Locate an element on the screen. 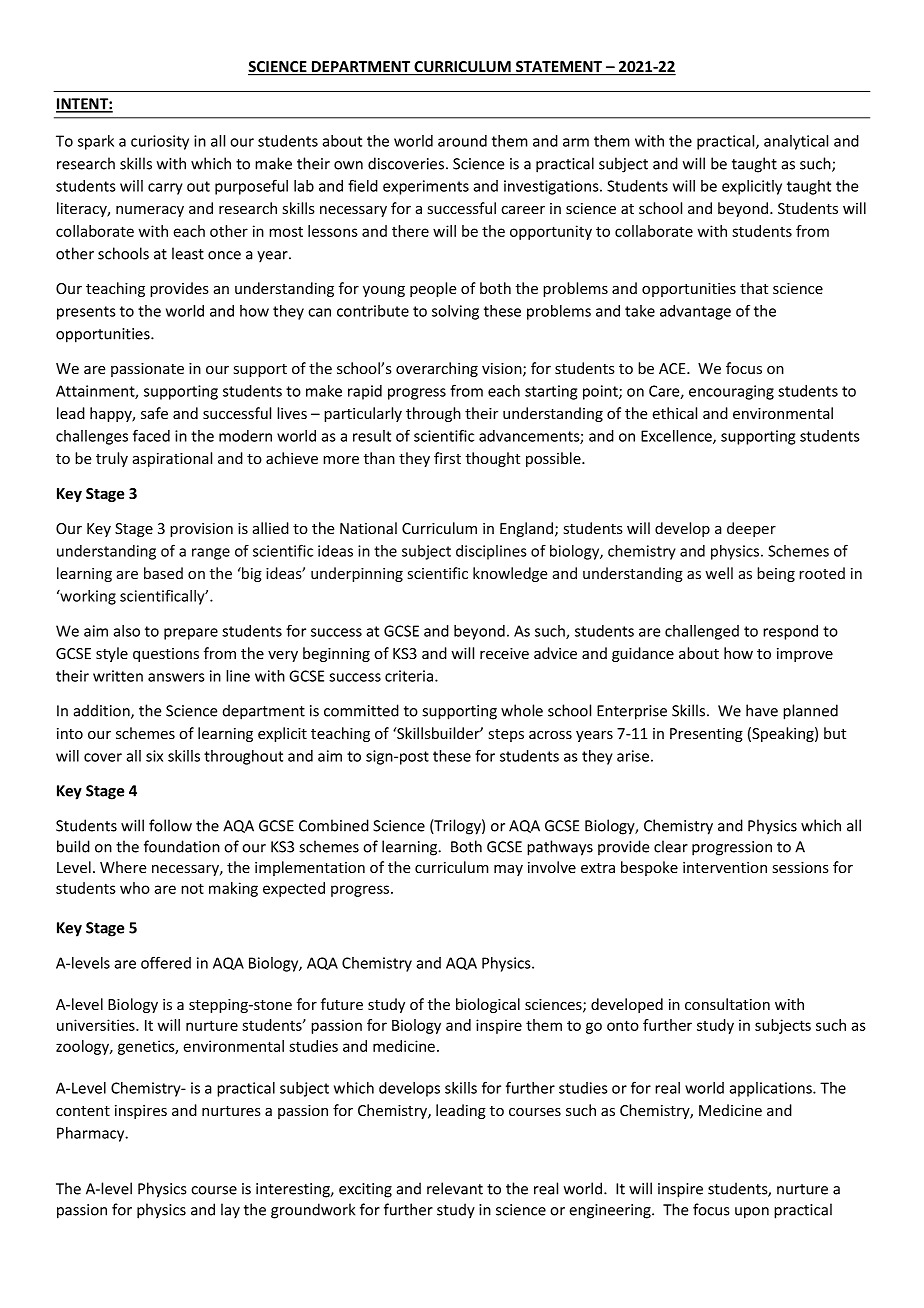  questions is located at coordinates (166, 655).
